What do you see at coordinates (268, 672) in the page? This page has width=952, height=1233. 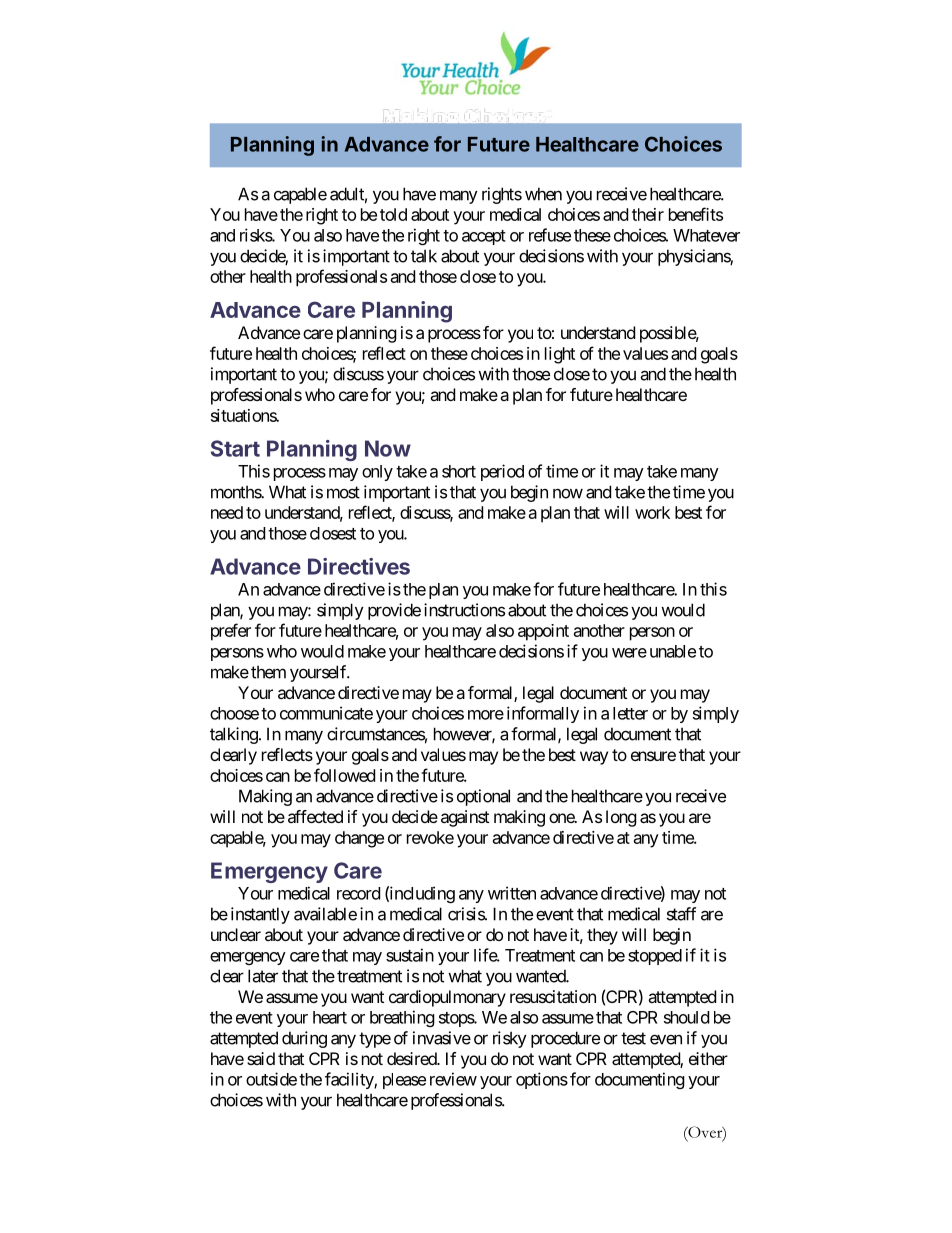 I see `them` at bounding box center [268, 672].
